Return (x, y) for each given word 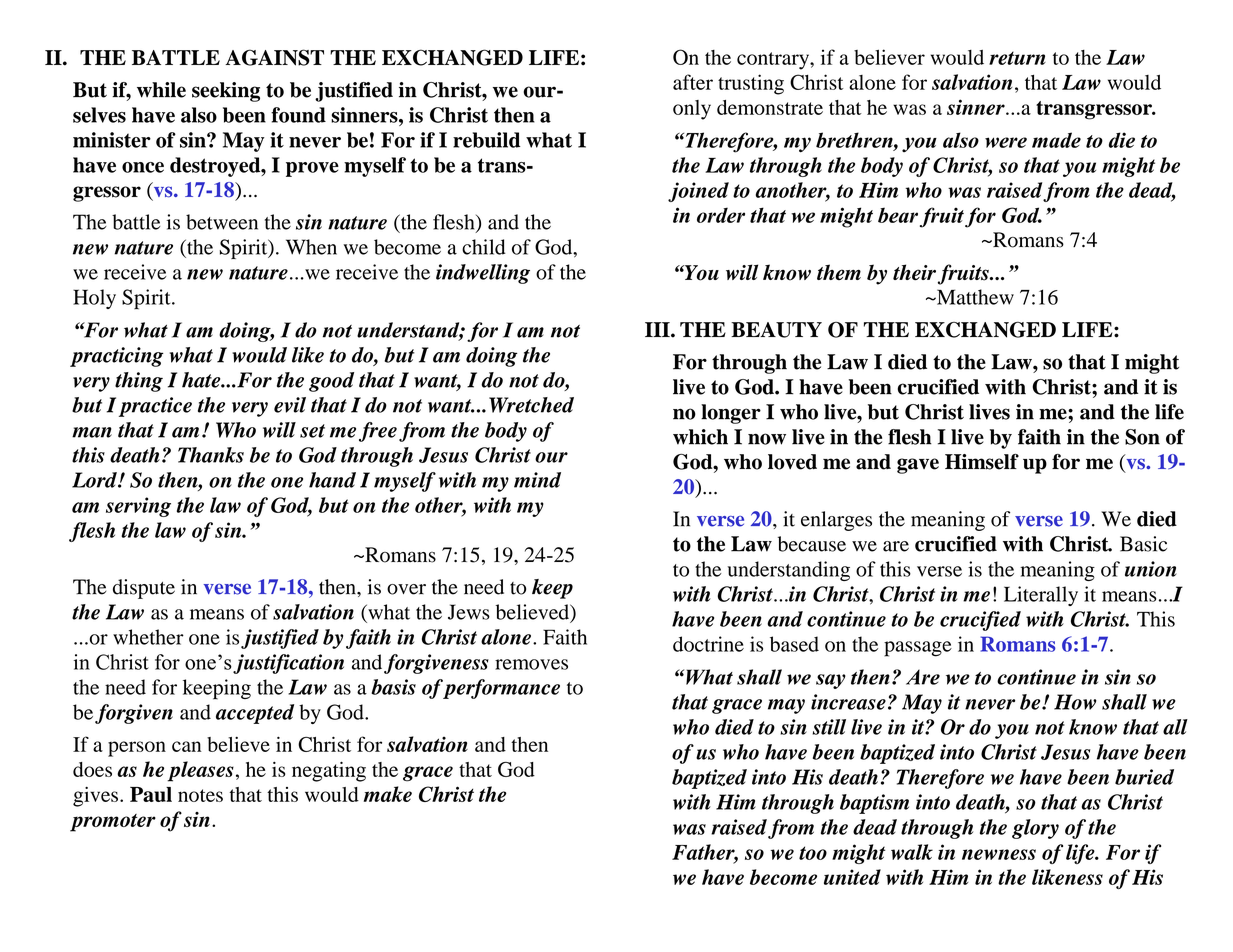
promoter (113, 823)
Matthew (974, 297)
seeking (226, 92)
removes (531, 664)
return (1017, 58)
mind (537, 480)
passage (918, 649)
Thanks (211, 455)
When (311, 247)
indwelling (483, 274)
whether (148, 637)
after (693, 82)
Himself (982, 462)
